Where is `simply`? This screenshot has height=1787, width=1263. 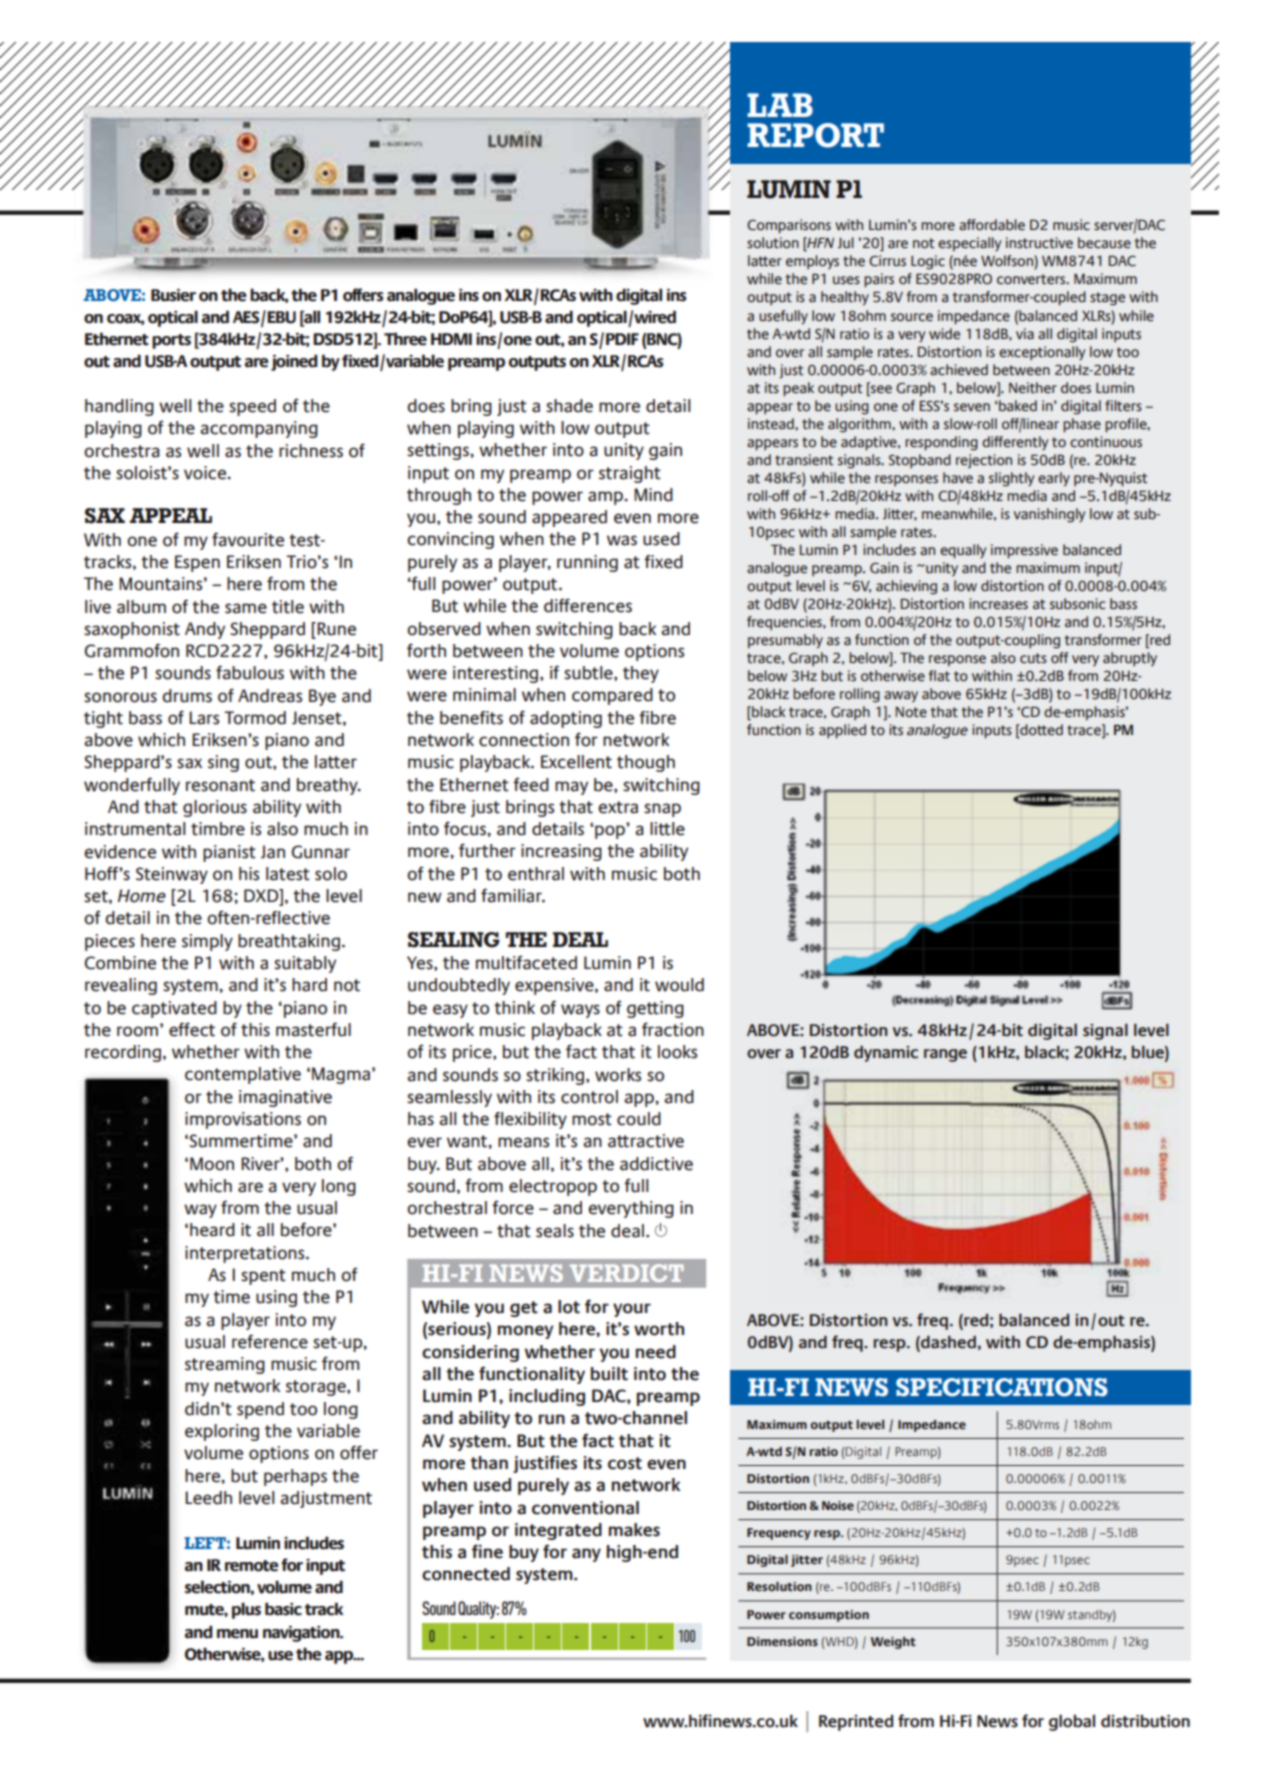 simply is located at coordinates (207, 942).
